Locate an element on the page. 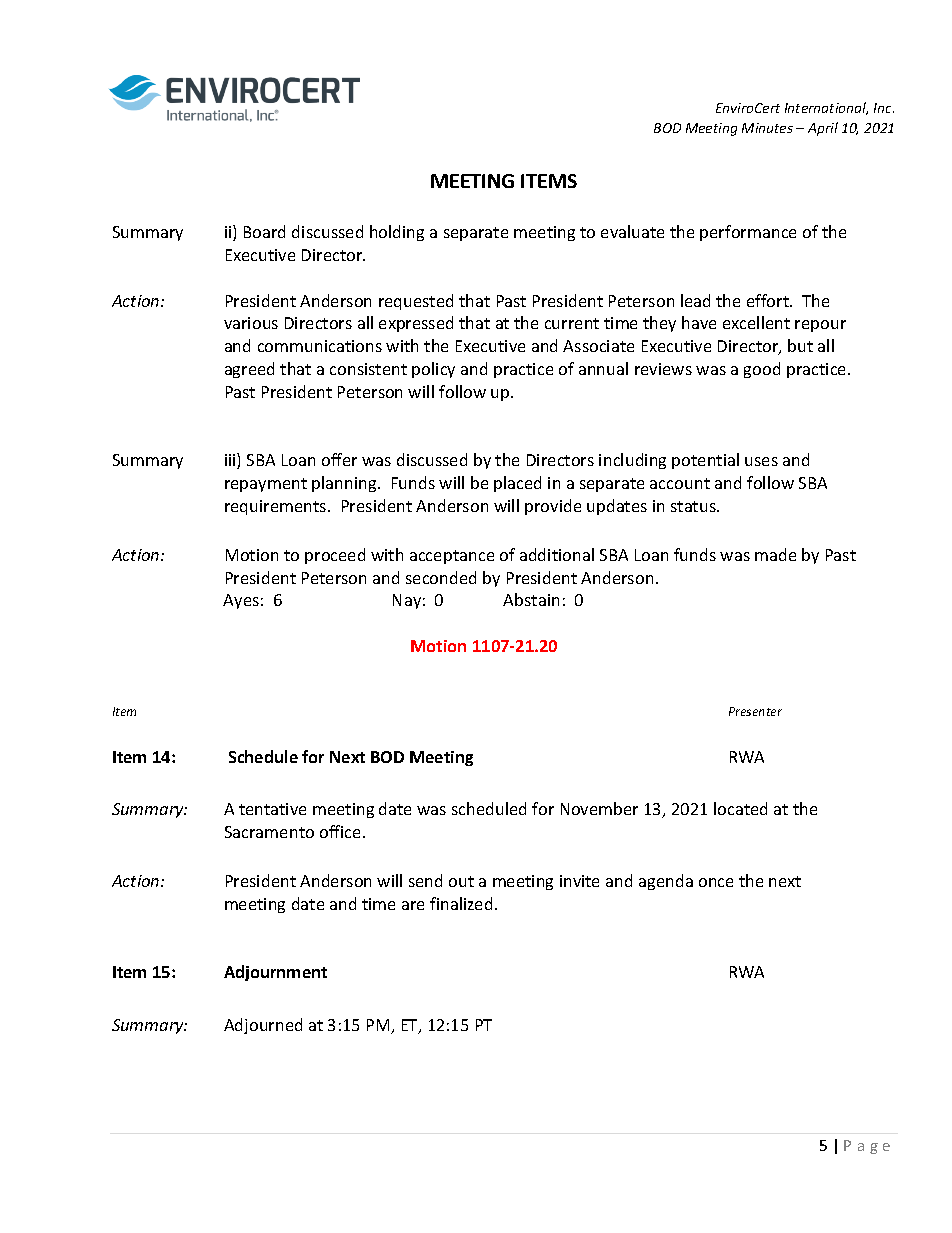 The height and width of the image is (1233, 952). office is located at coordinates (342, 831).
